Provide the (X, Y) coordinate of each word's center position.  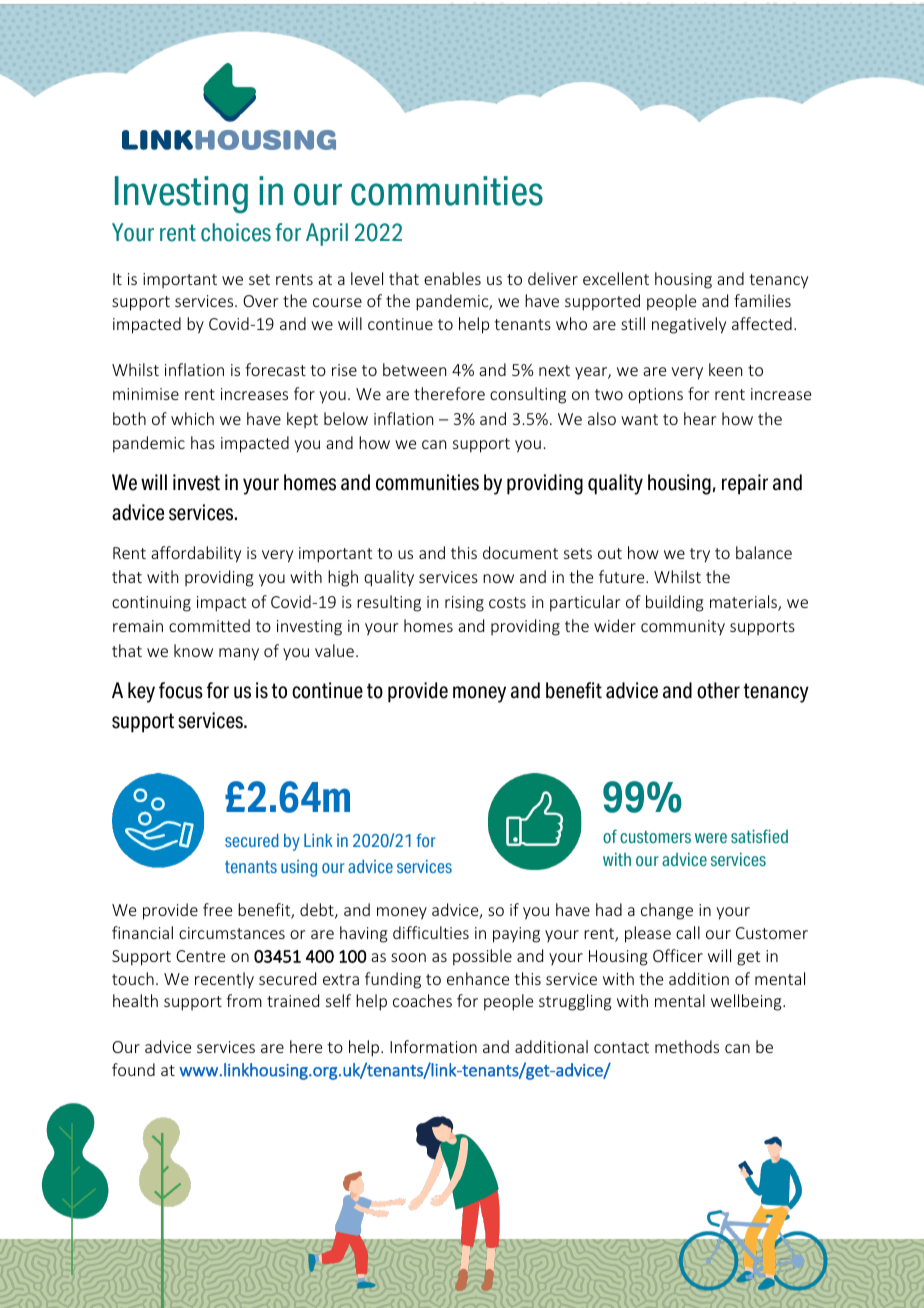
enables (452, 278)
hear (700, 418)
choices (236, 232)
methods (687, 1046)
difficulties (431, 932)
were (711, 838)
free (217, 909)
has (203, 442)
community (683, 627)
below (346, 418)
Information (433, 1046)
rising (464, 604)
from (244, 1000)
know (193, 650)
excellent (616, 278)
